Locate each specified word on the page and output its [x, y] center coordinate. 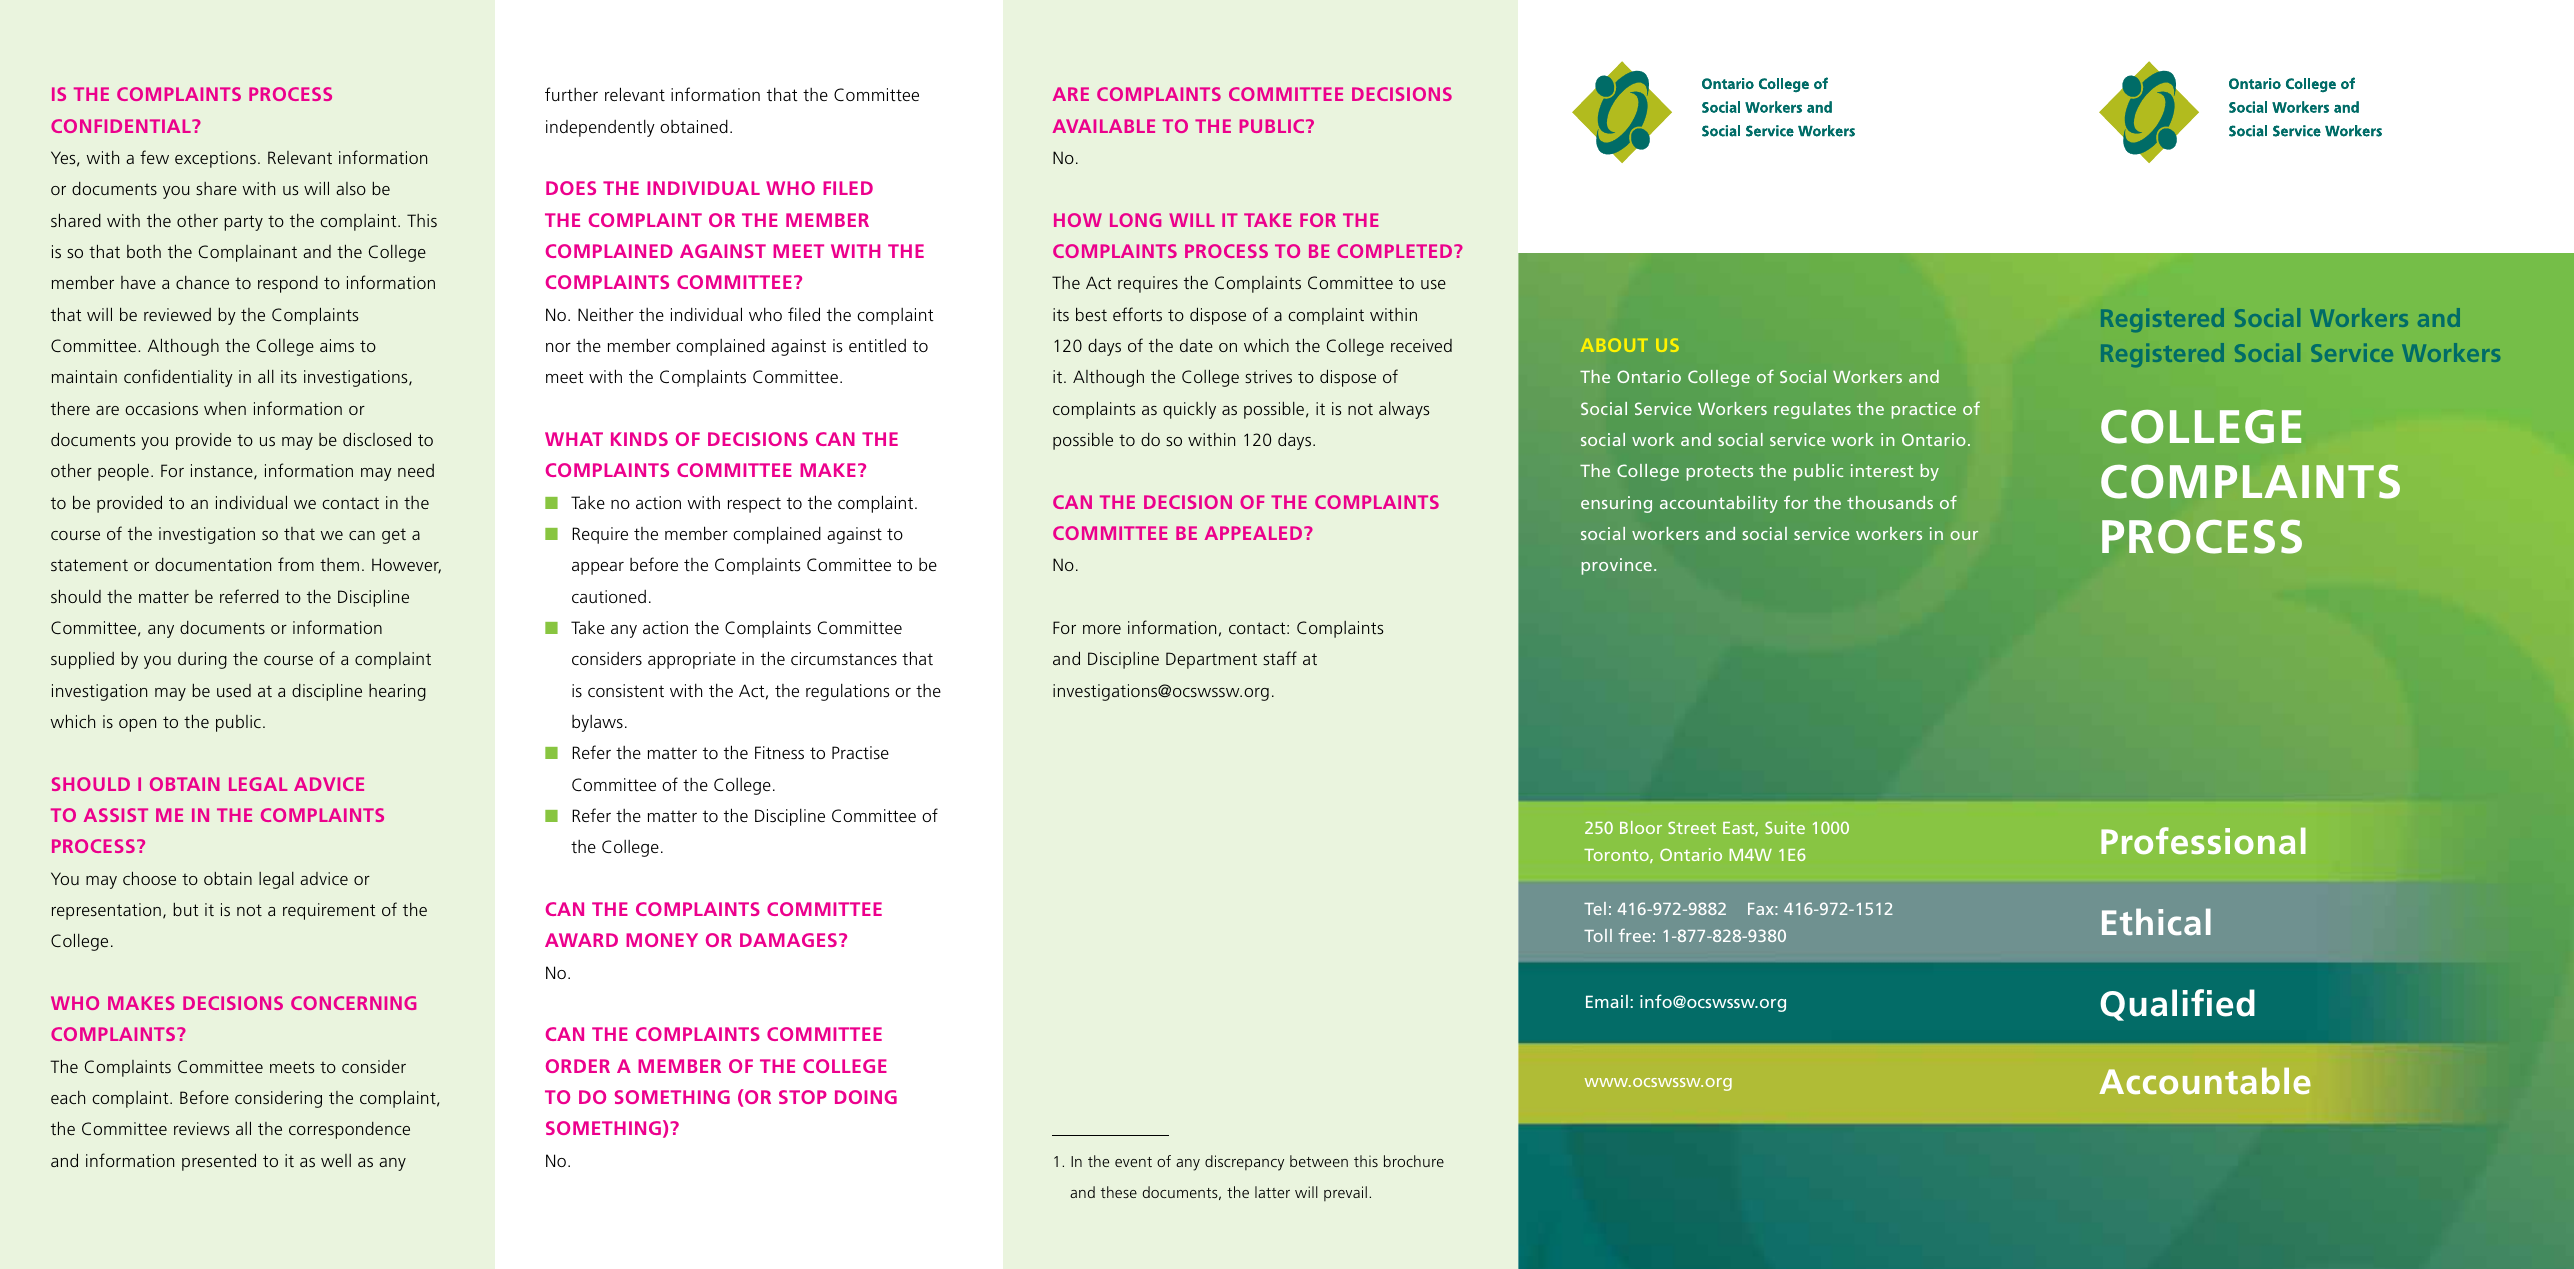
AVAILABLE [1104, 126]
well [336, 1160]
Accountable [2205, 1080]
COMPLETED [1396, 251]
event [1133, 1162]
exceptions [215, 159]
